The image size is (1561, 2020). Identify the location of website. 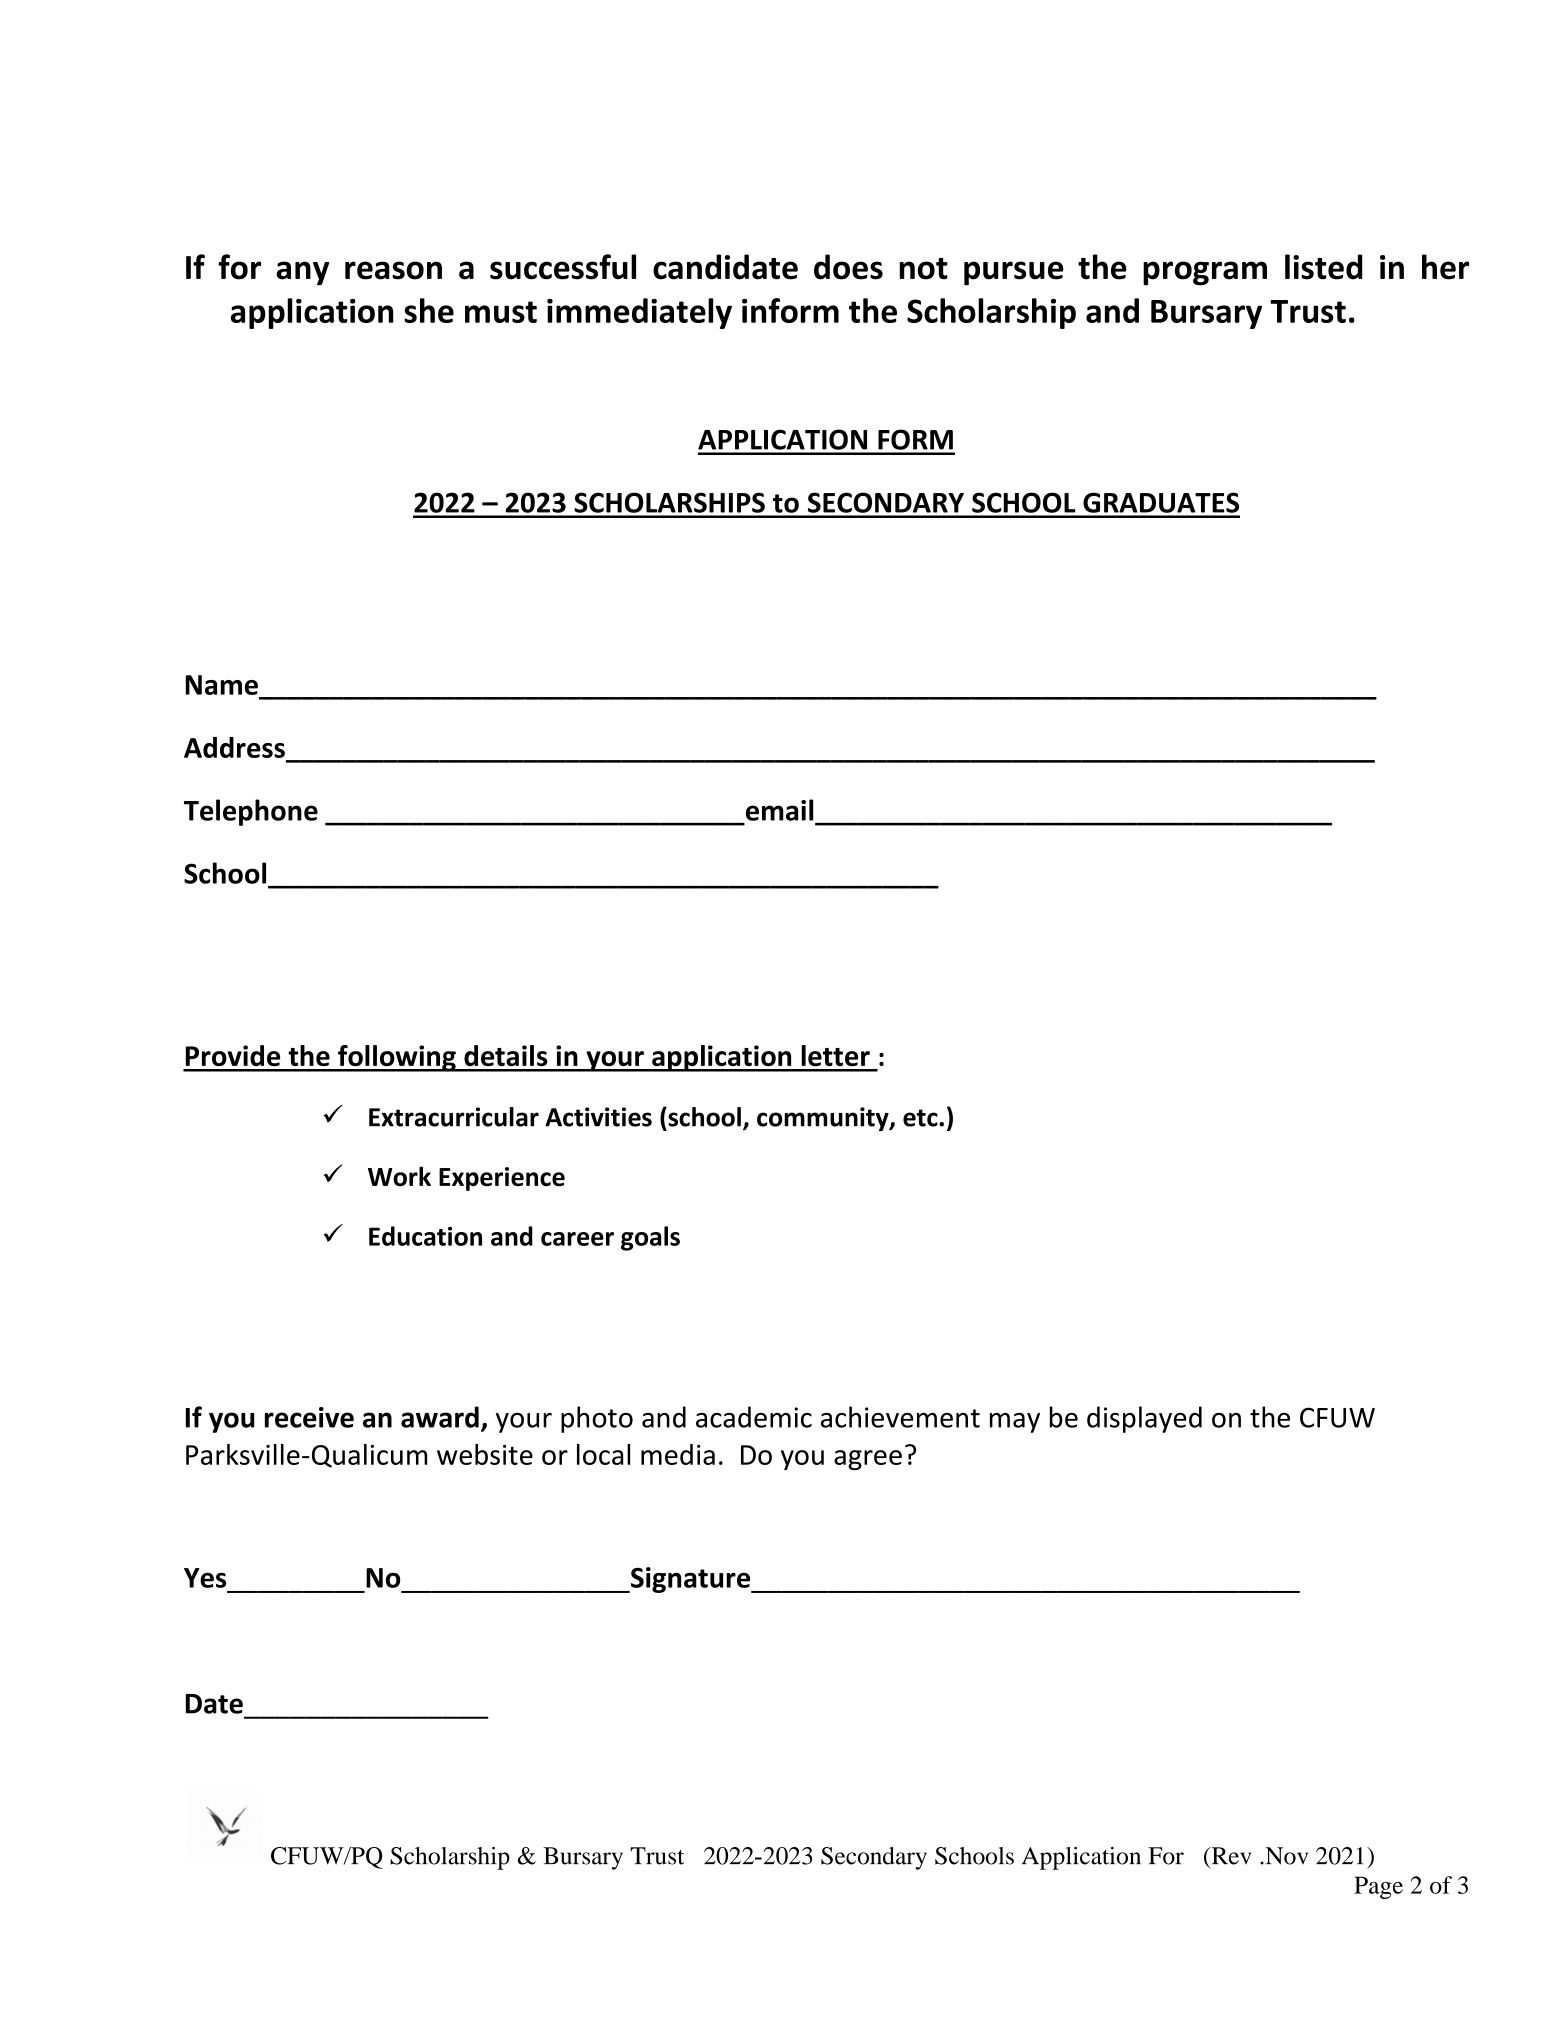
(485, 1454).
